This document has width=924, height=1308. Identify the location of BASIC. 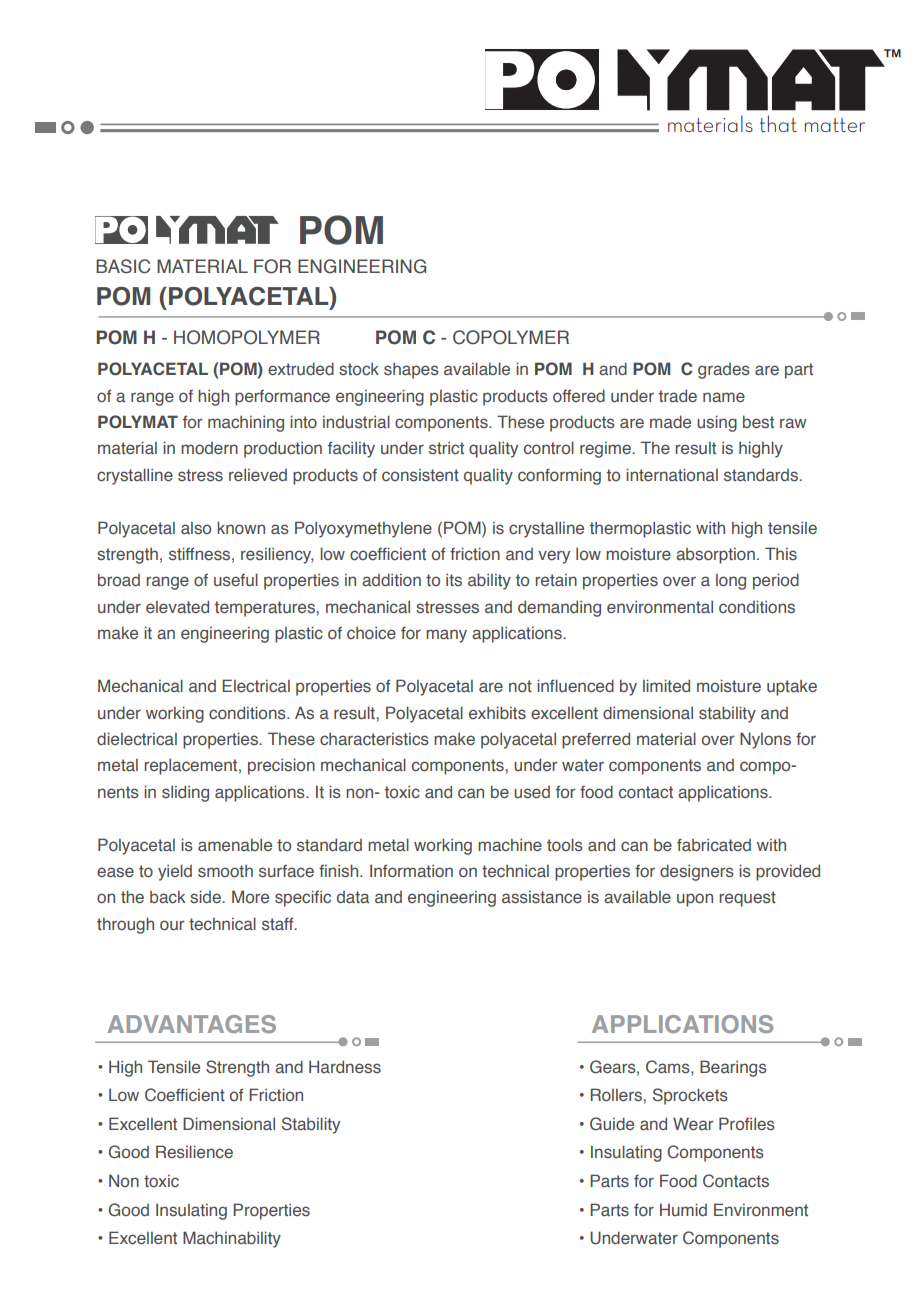
(123, 266).
